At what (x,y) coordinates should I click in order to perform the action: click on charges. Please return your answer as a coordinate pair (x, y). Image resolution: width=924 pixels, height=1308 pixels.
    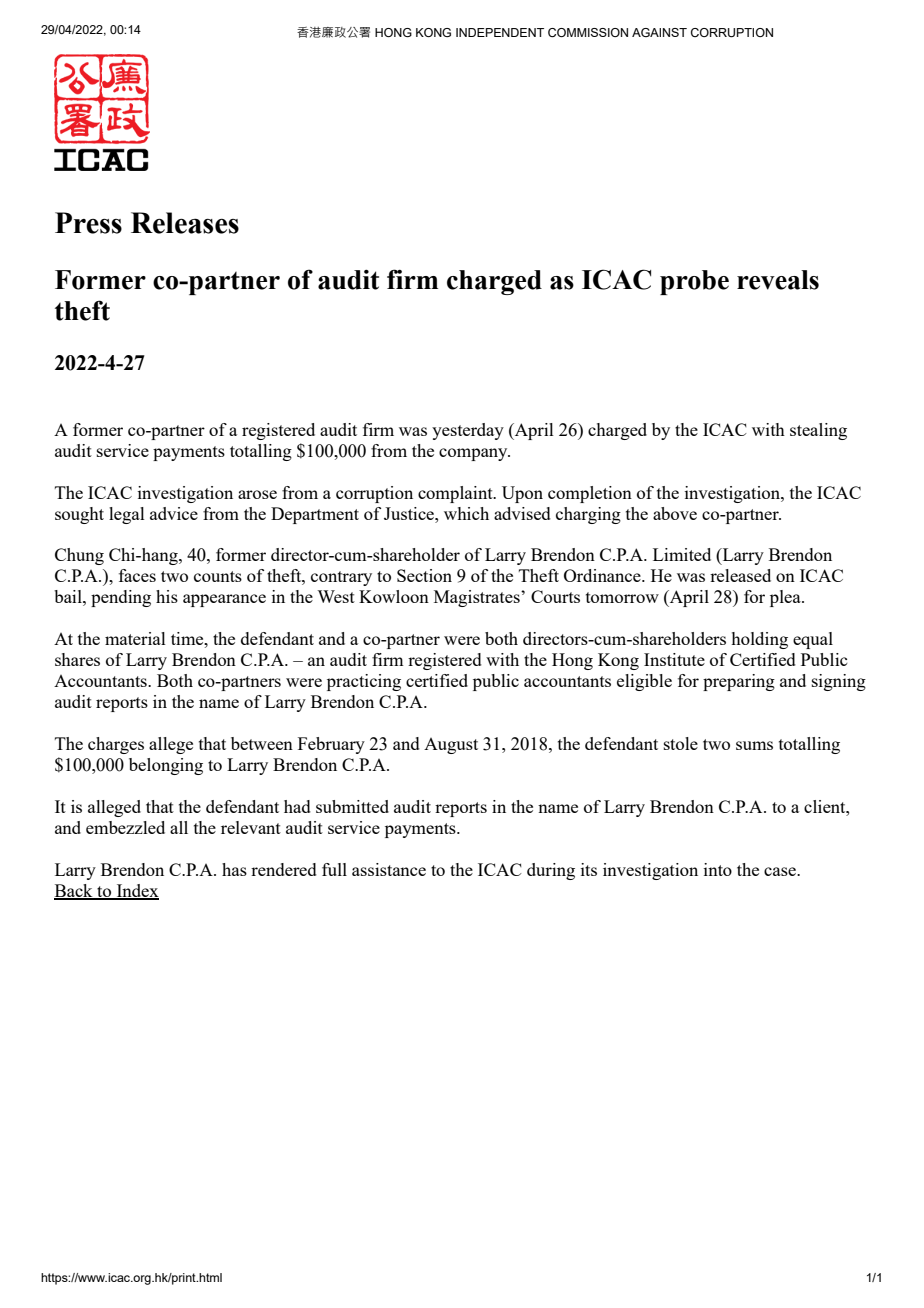
    Looking at the image, I should click on (116, 745).
